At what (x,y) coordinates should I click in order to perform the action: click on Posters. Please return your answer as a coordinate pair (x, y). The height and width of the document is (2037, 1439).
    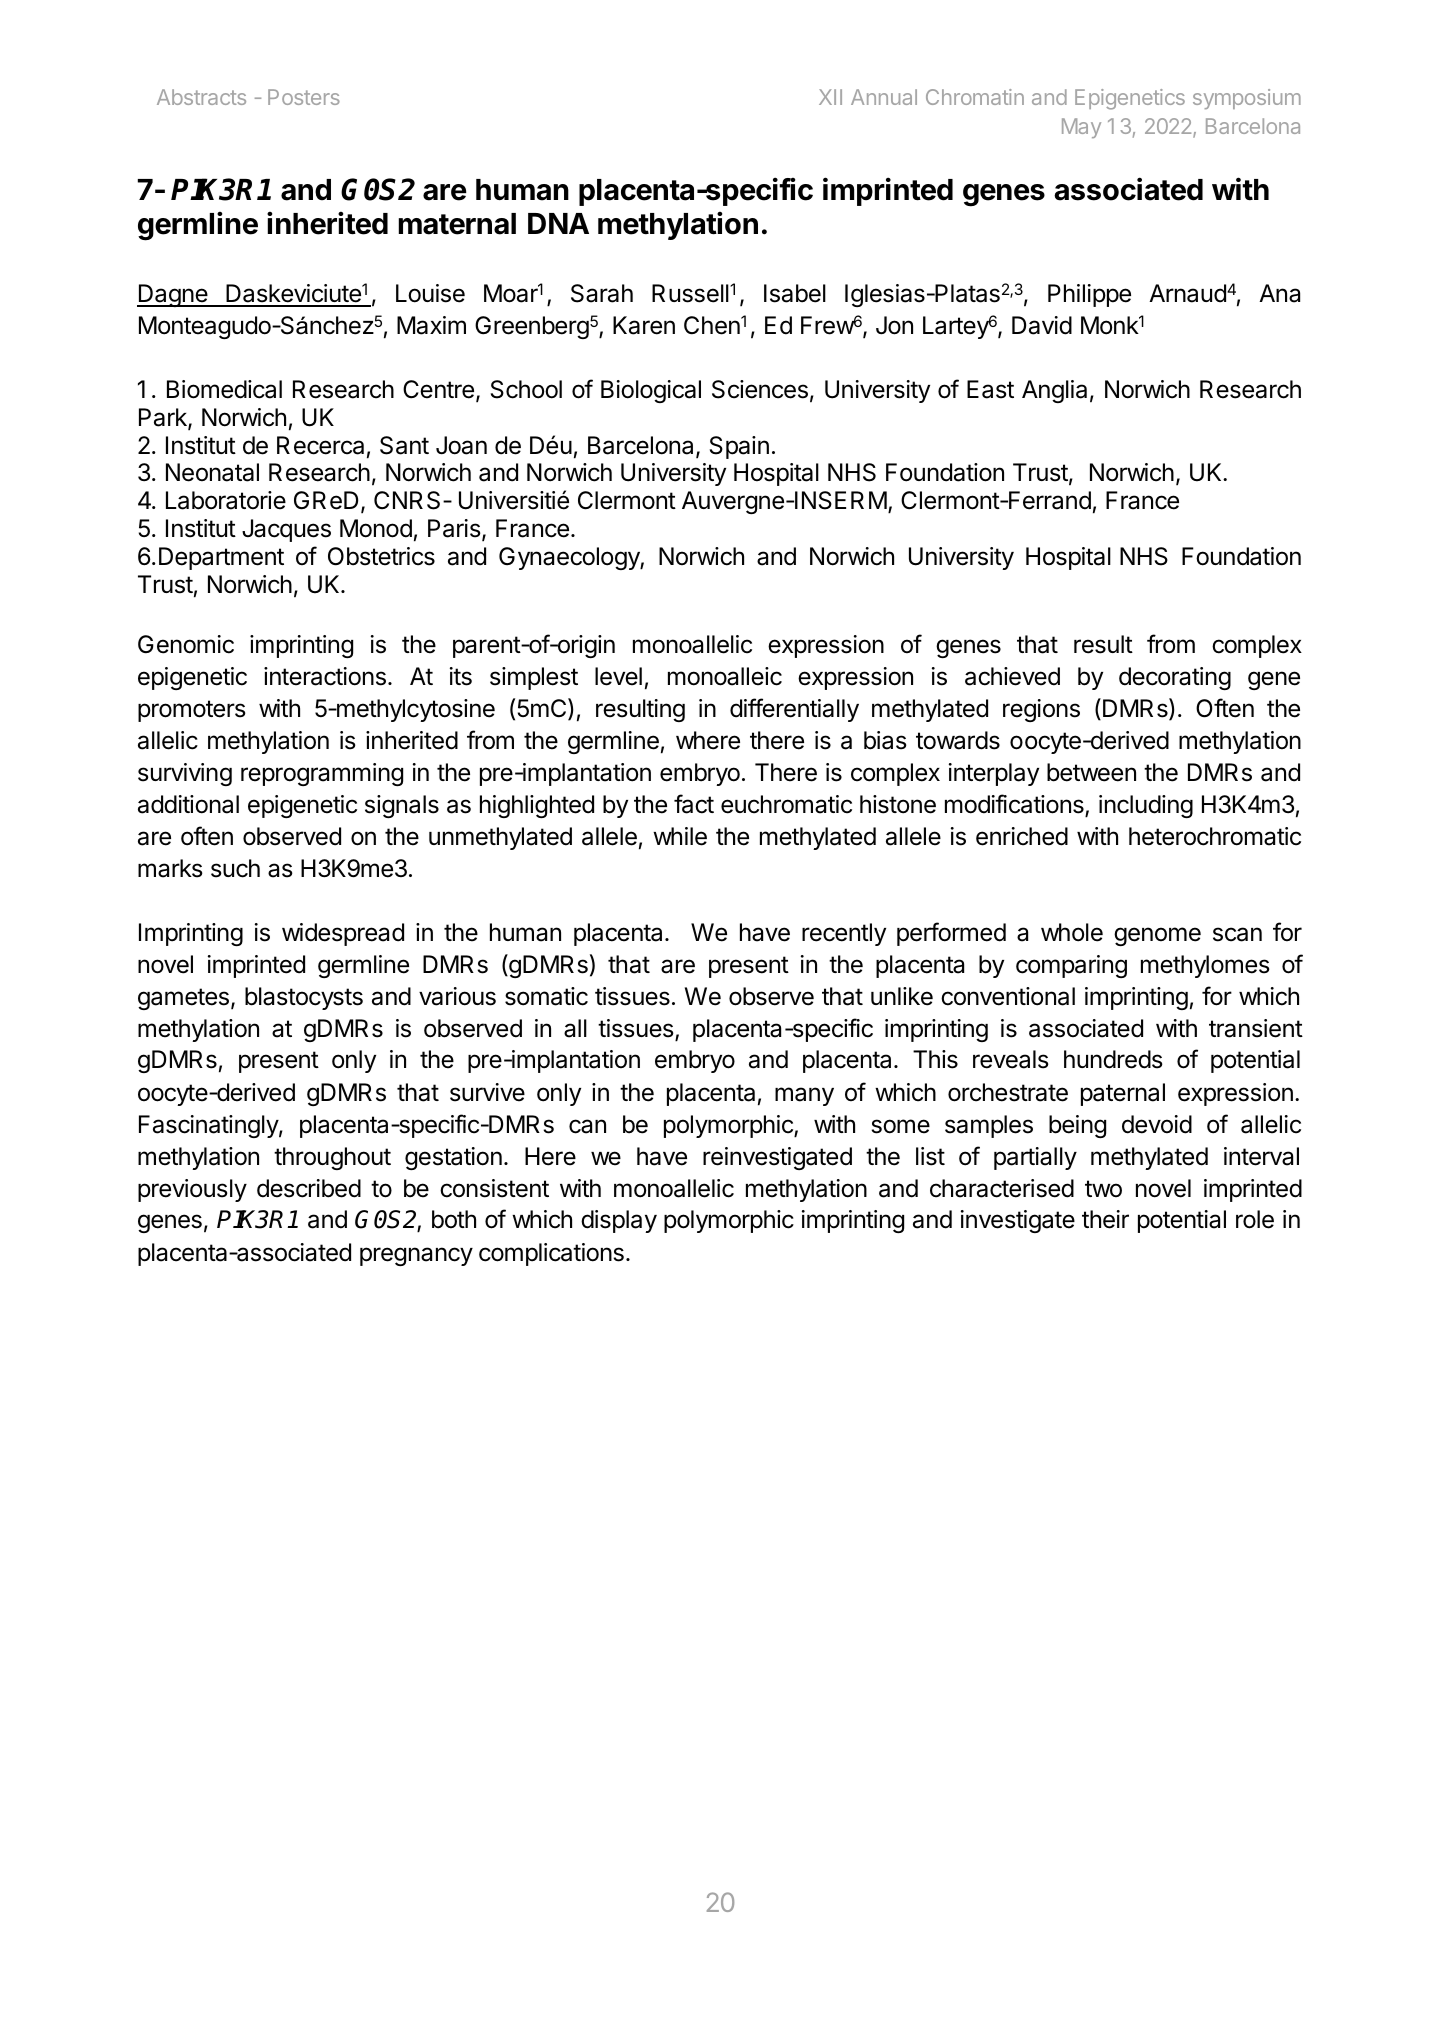
    Looking at the image, I should click on (304, 97).
